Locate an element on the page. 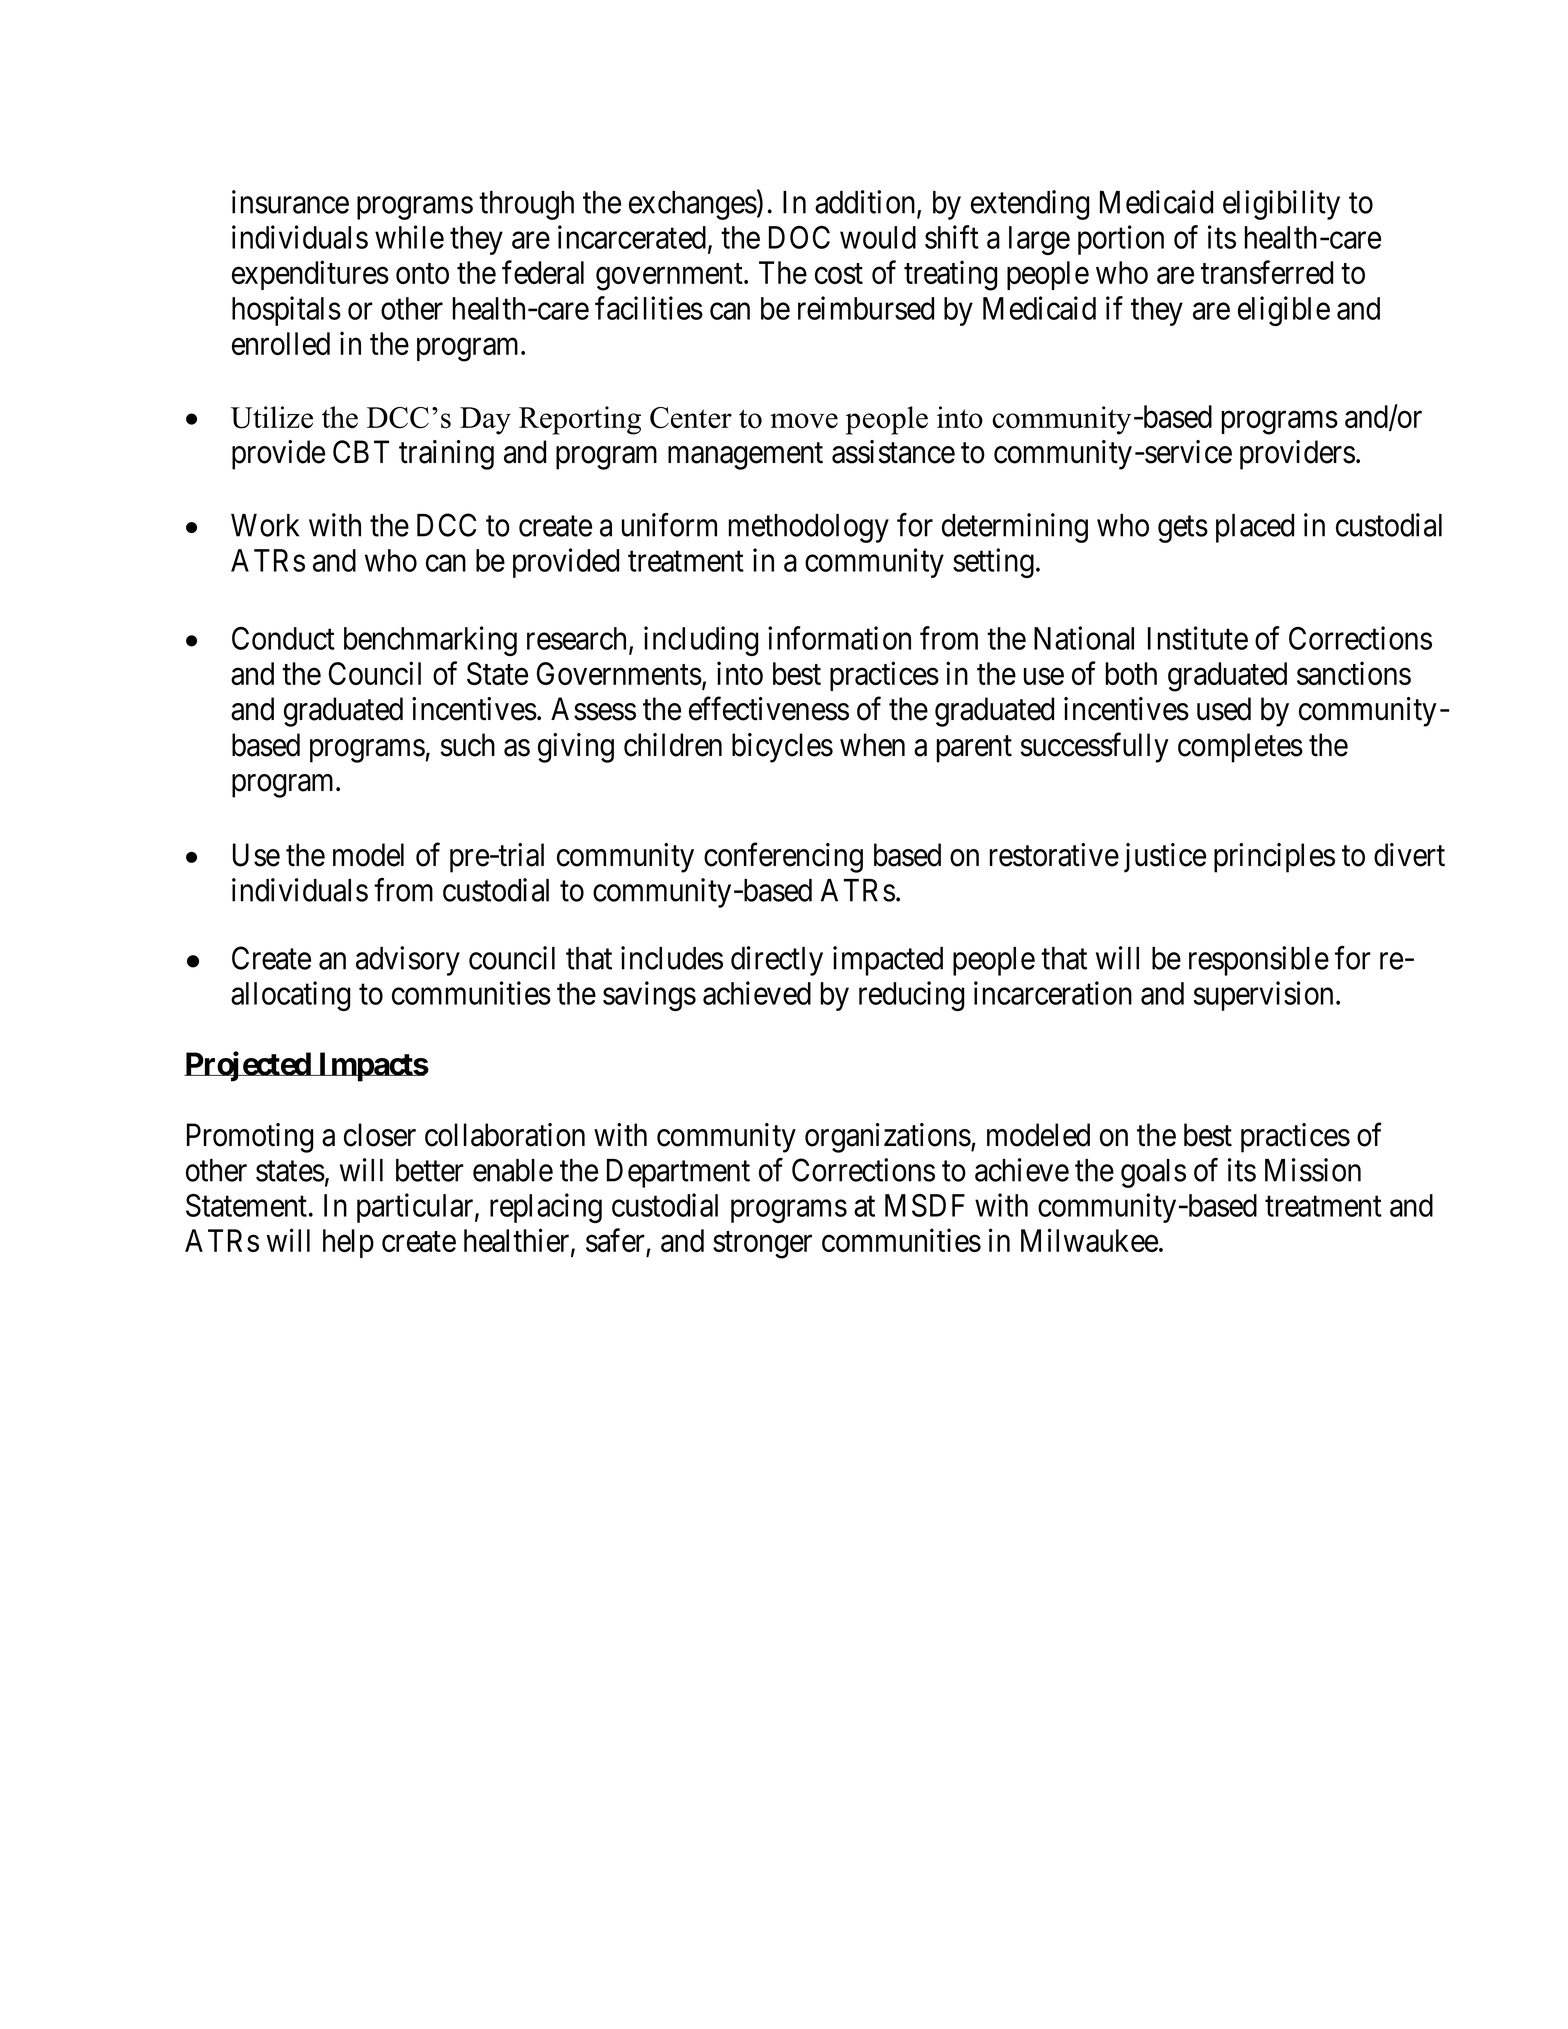 The image size is (1568, 2029). while is located at coordinates (409, 237).
